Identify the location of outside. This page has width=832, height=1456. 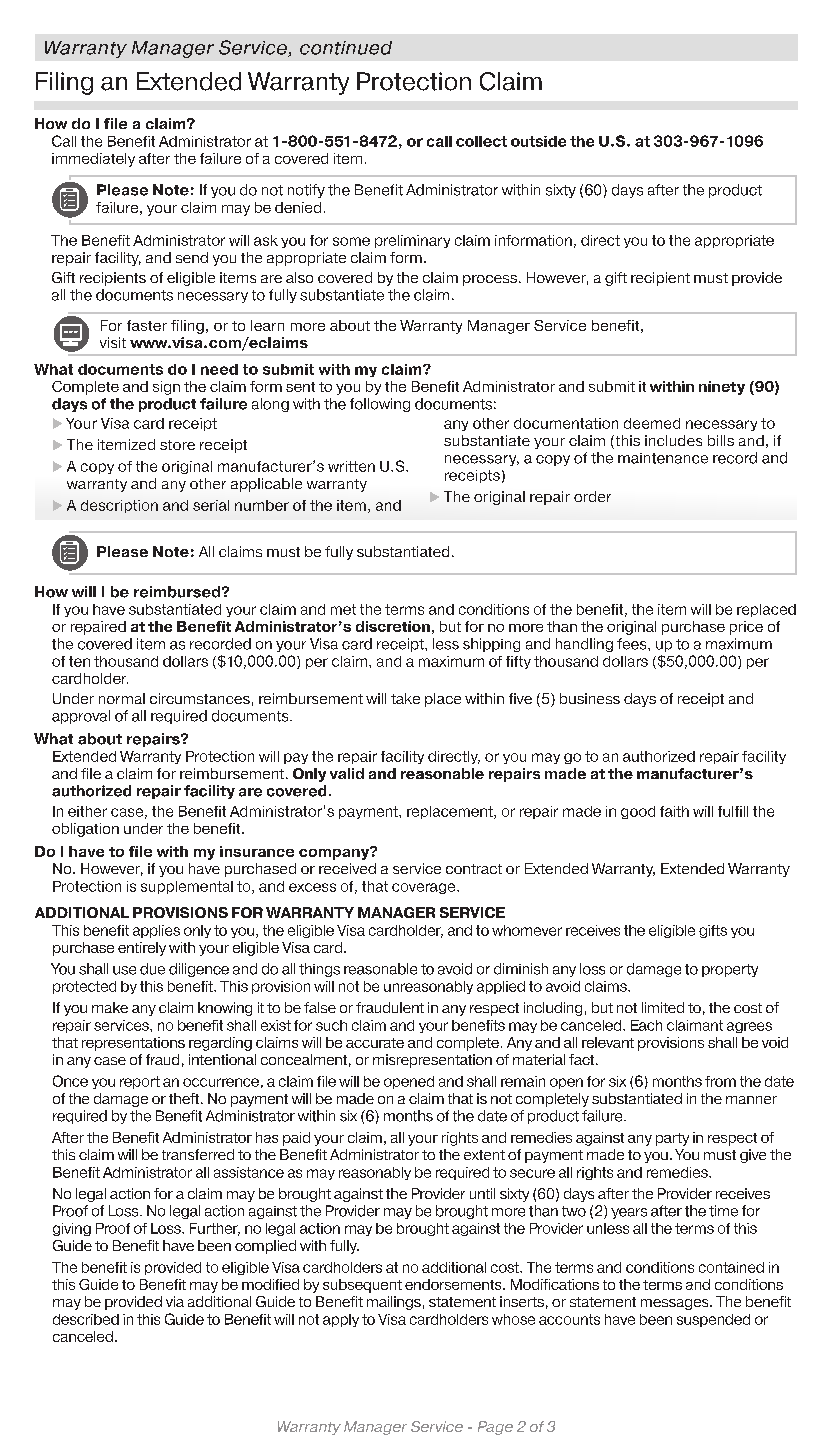
(538, 141).
